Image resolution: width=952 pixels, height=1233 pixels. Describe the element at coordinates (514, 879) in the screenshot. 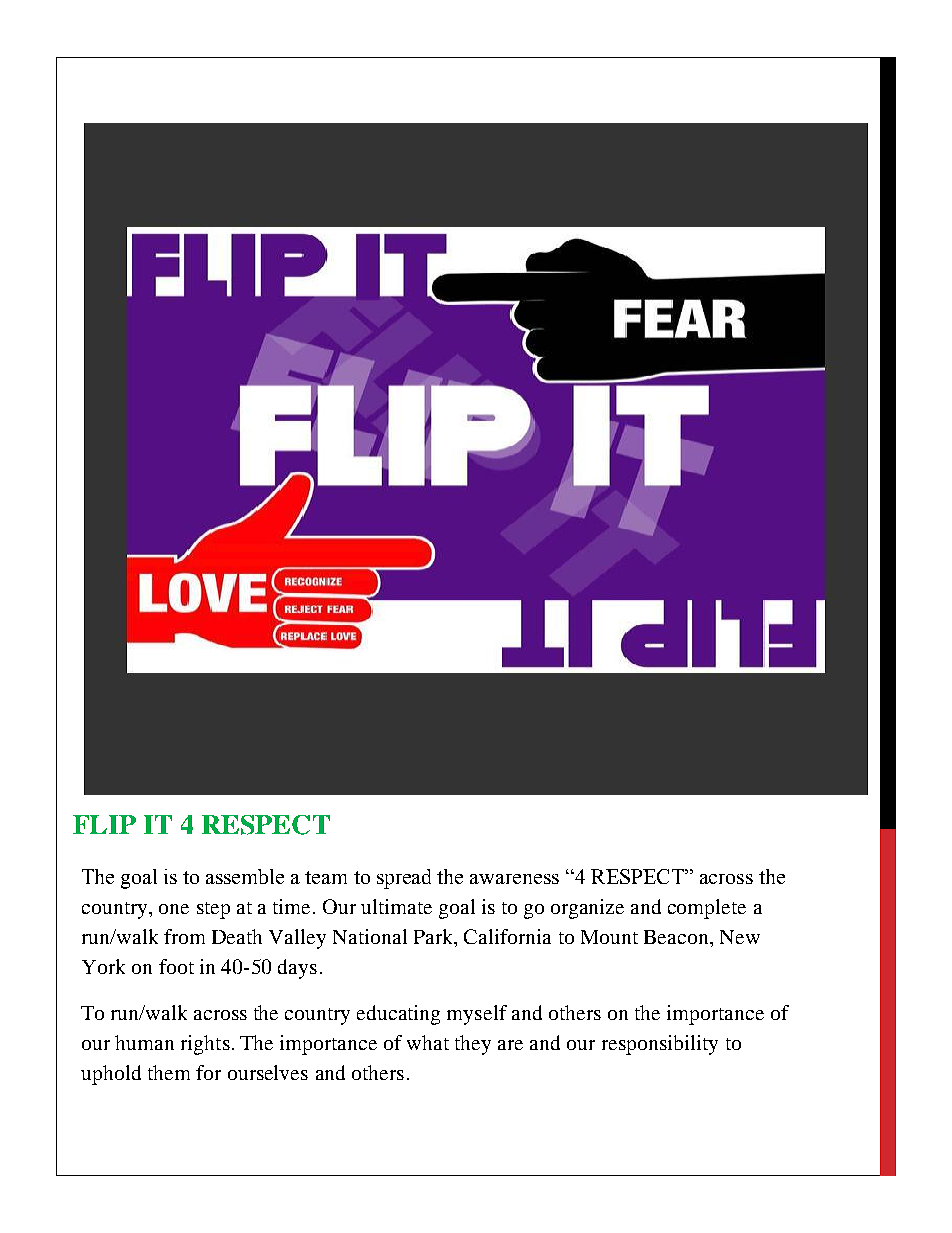

I see `awareness` at that location.
